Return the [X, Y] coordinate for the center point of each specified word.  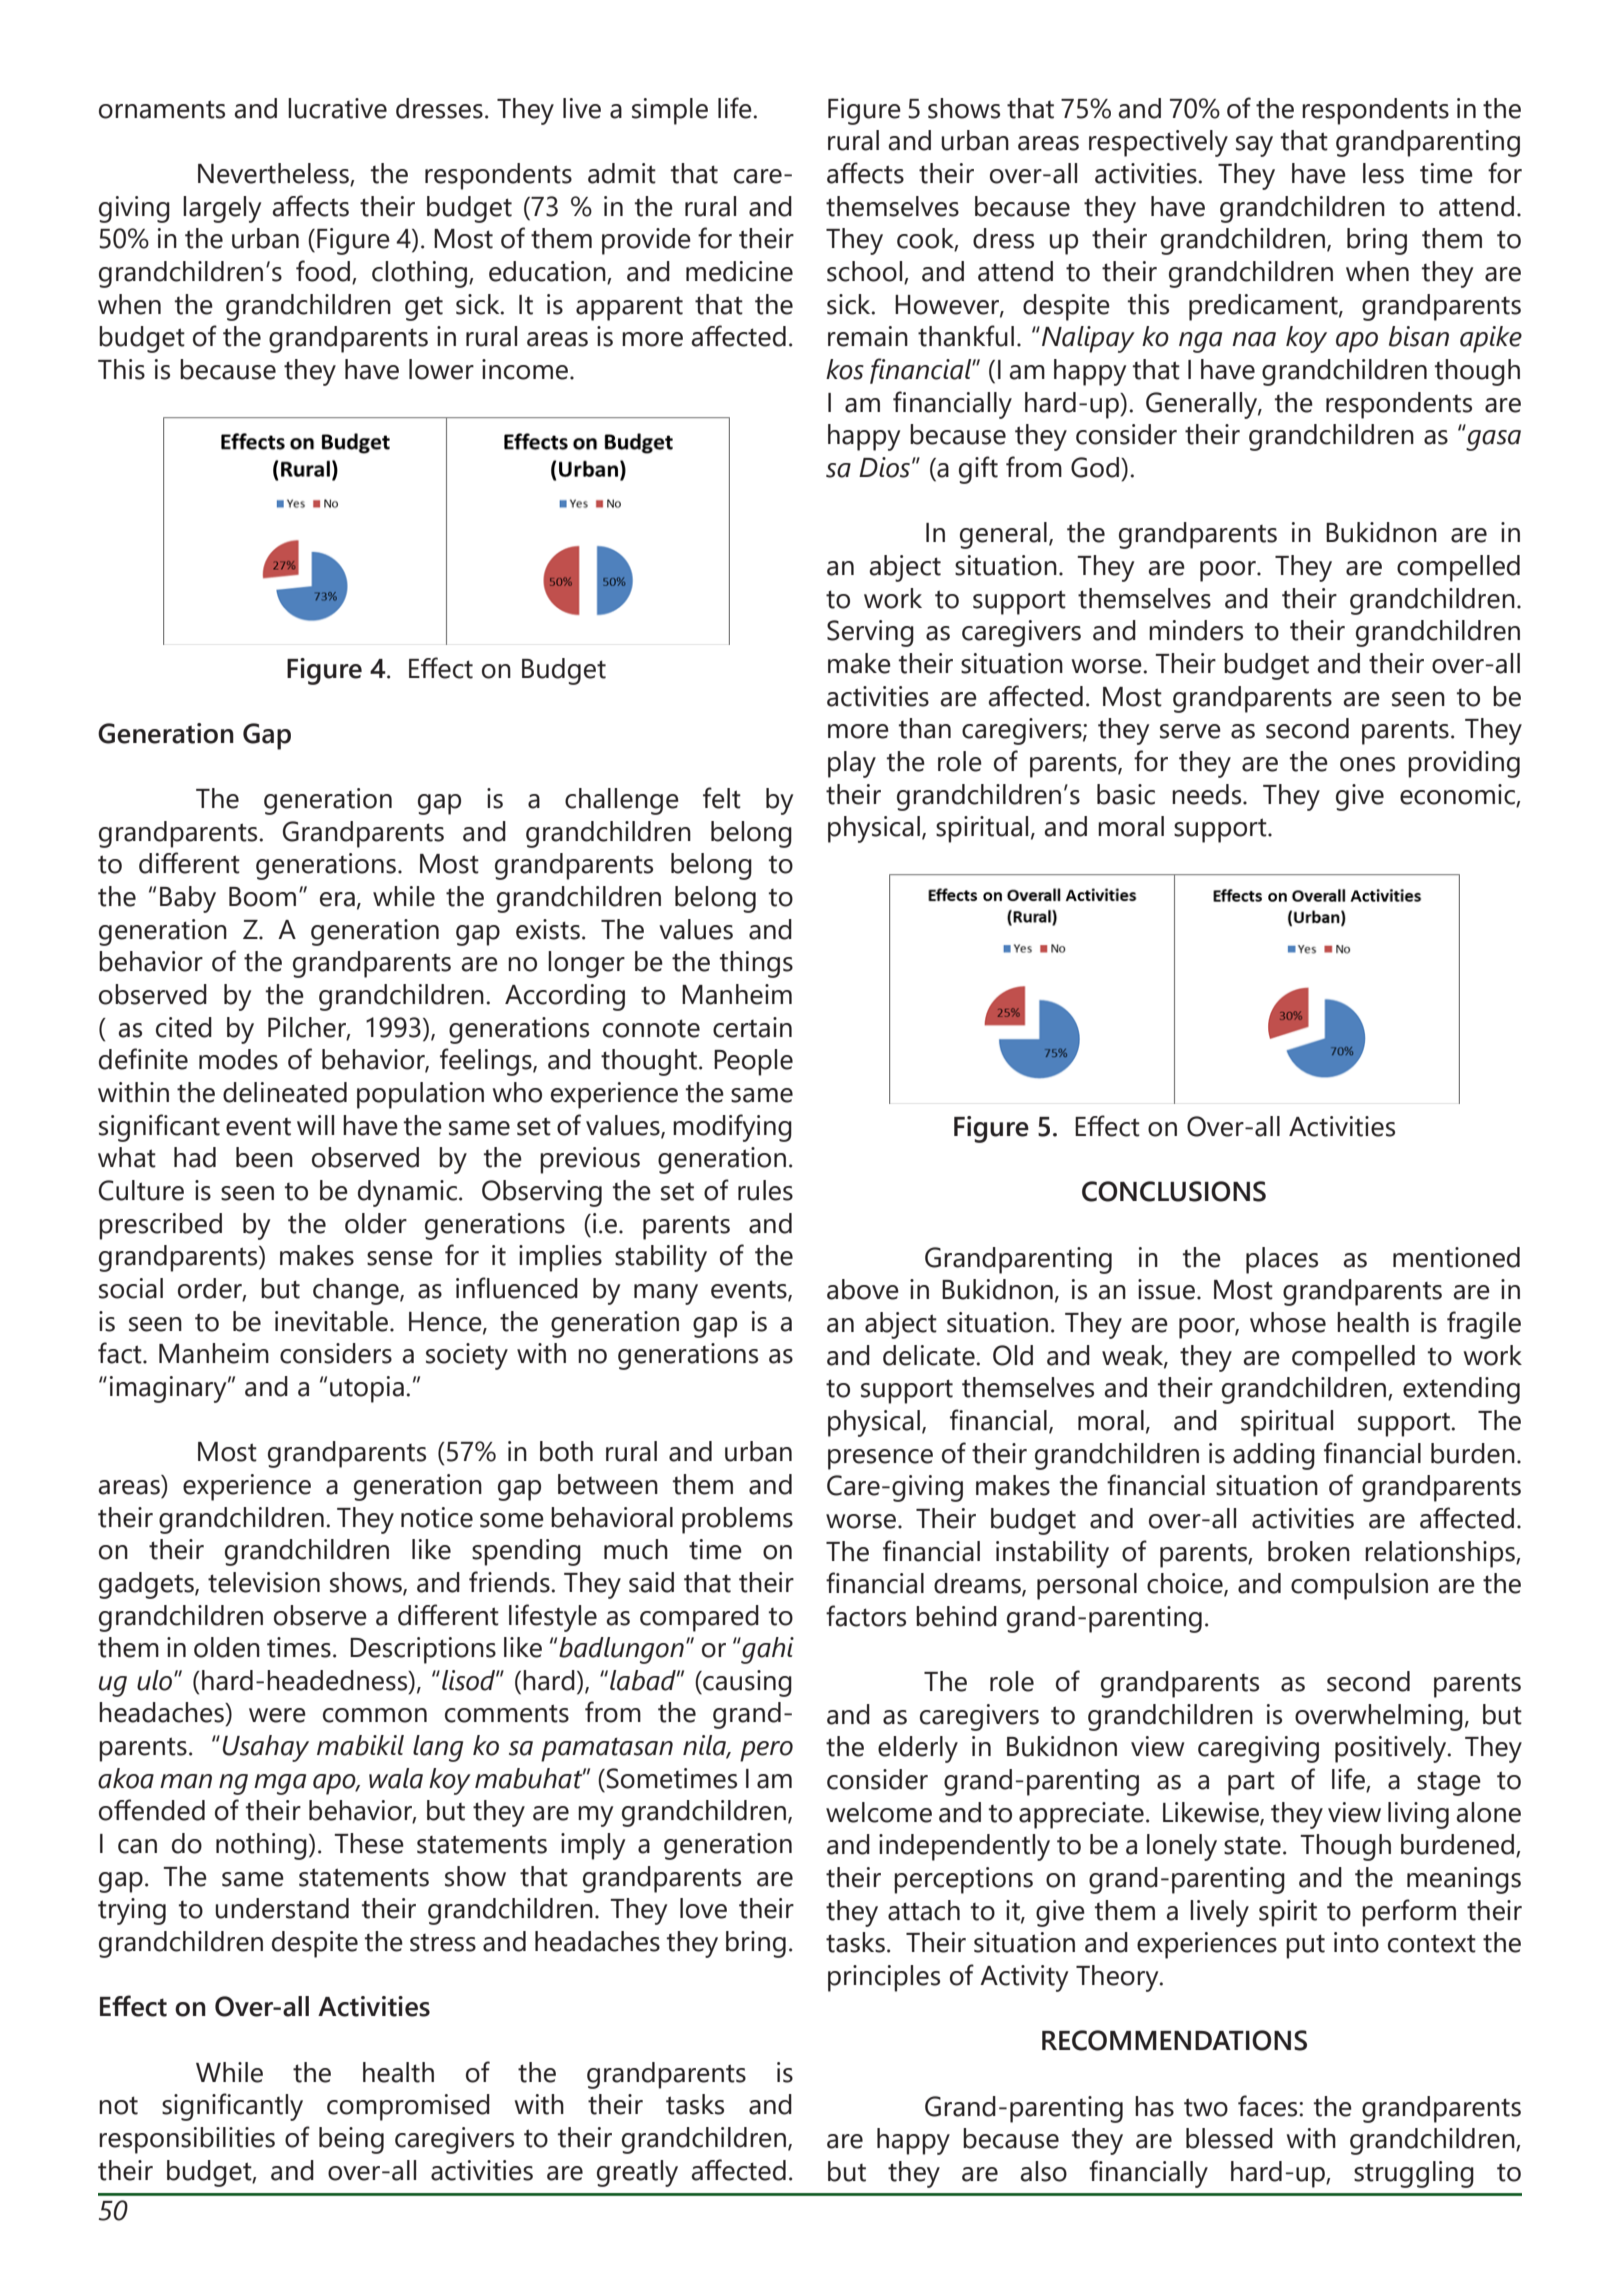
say [1254, 146]
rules [765, 1190]
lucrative [337, 108]
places [1282, 1260]
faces [1269, 2106]
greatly [637, 2173]
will [315, 1125]
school [866, 272]
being [351, 2140]
